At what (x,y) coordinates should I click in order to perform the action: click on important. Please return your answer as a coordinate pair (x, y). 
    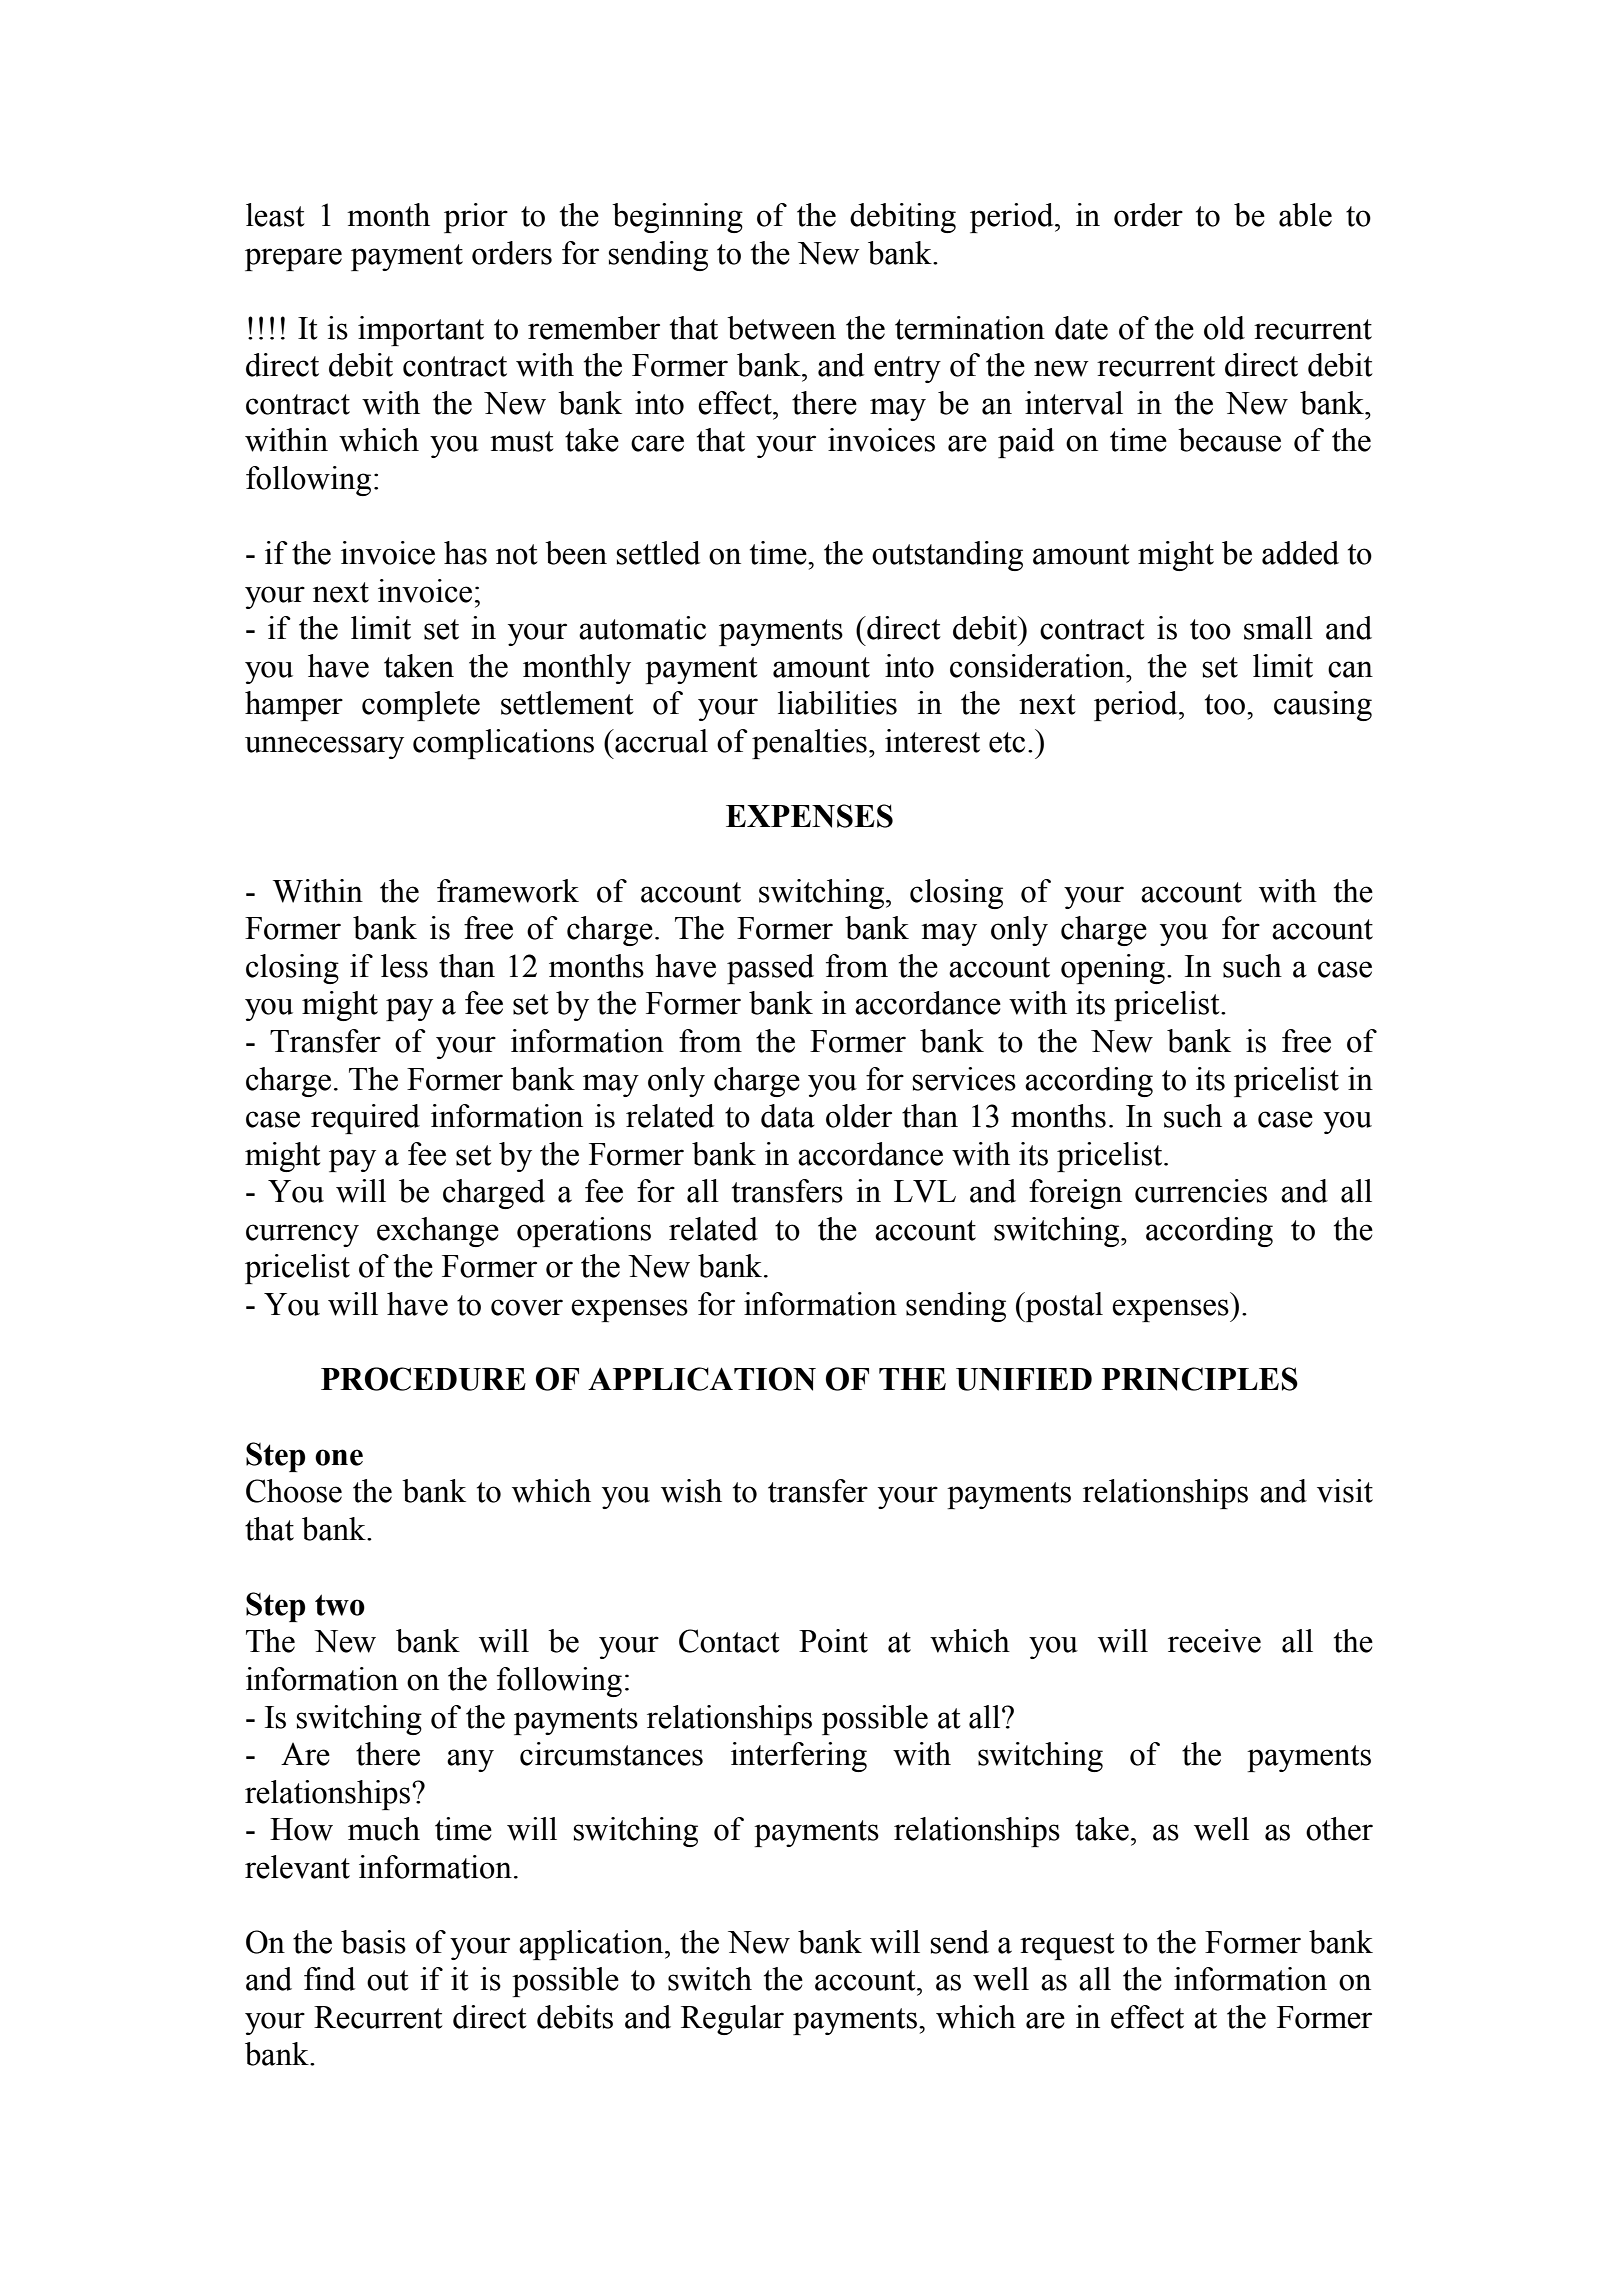
    Looking at the image, I should click on (421, 331).
